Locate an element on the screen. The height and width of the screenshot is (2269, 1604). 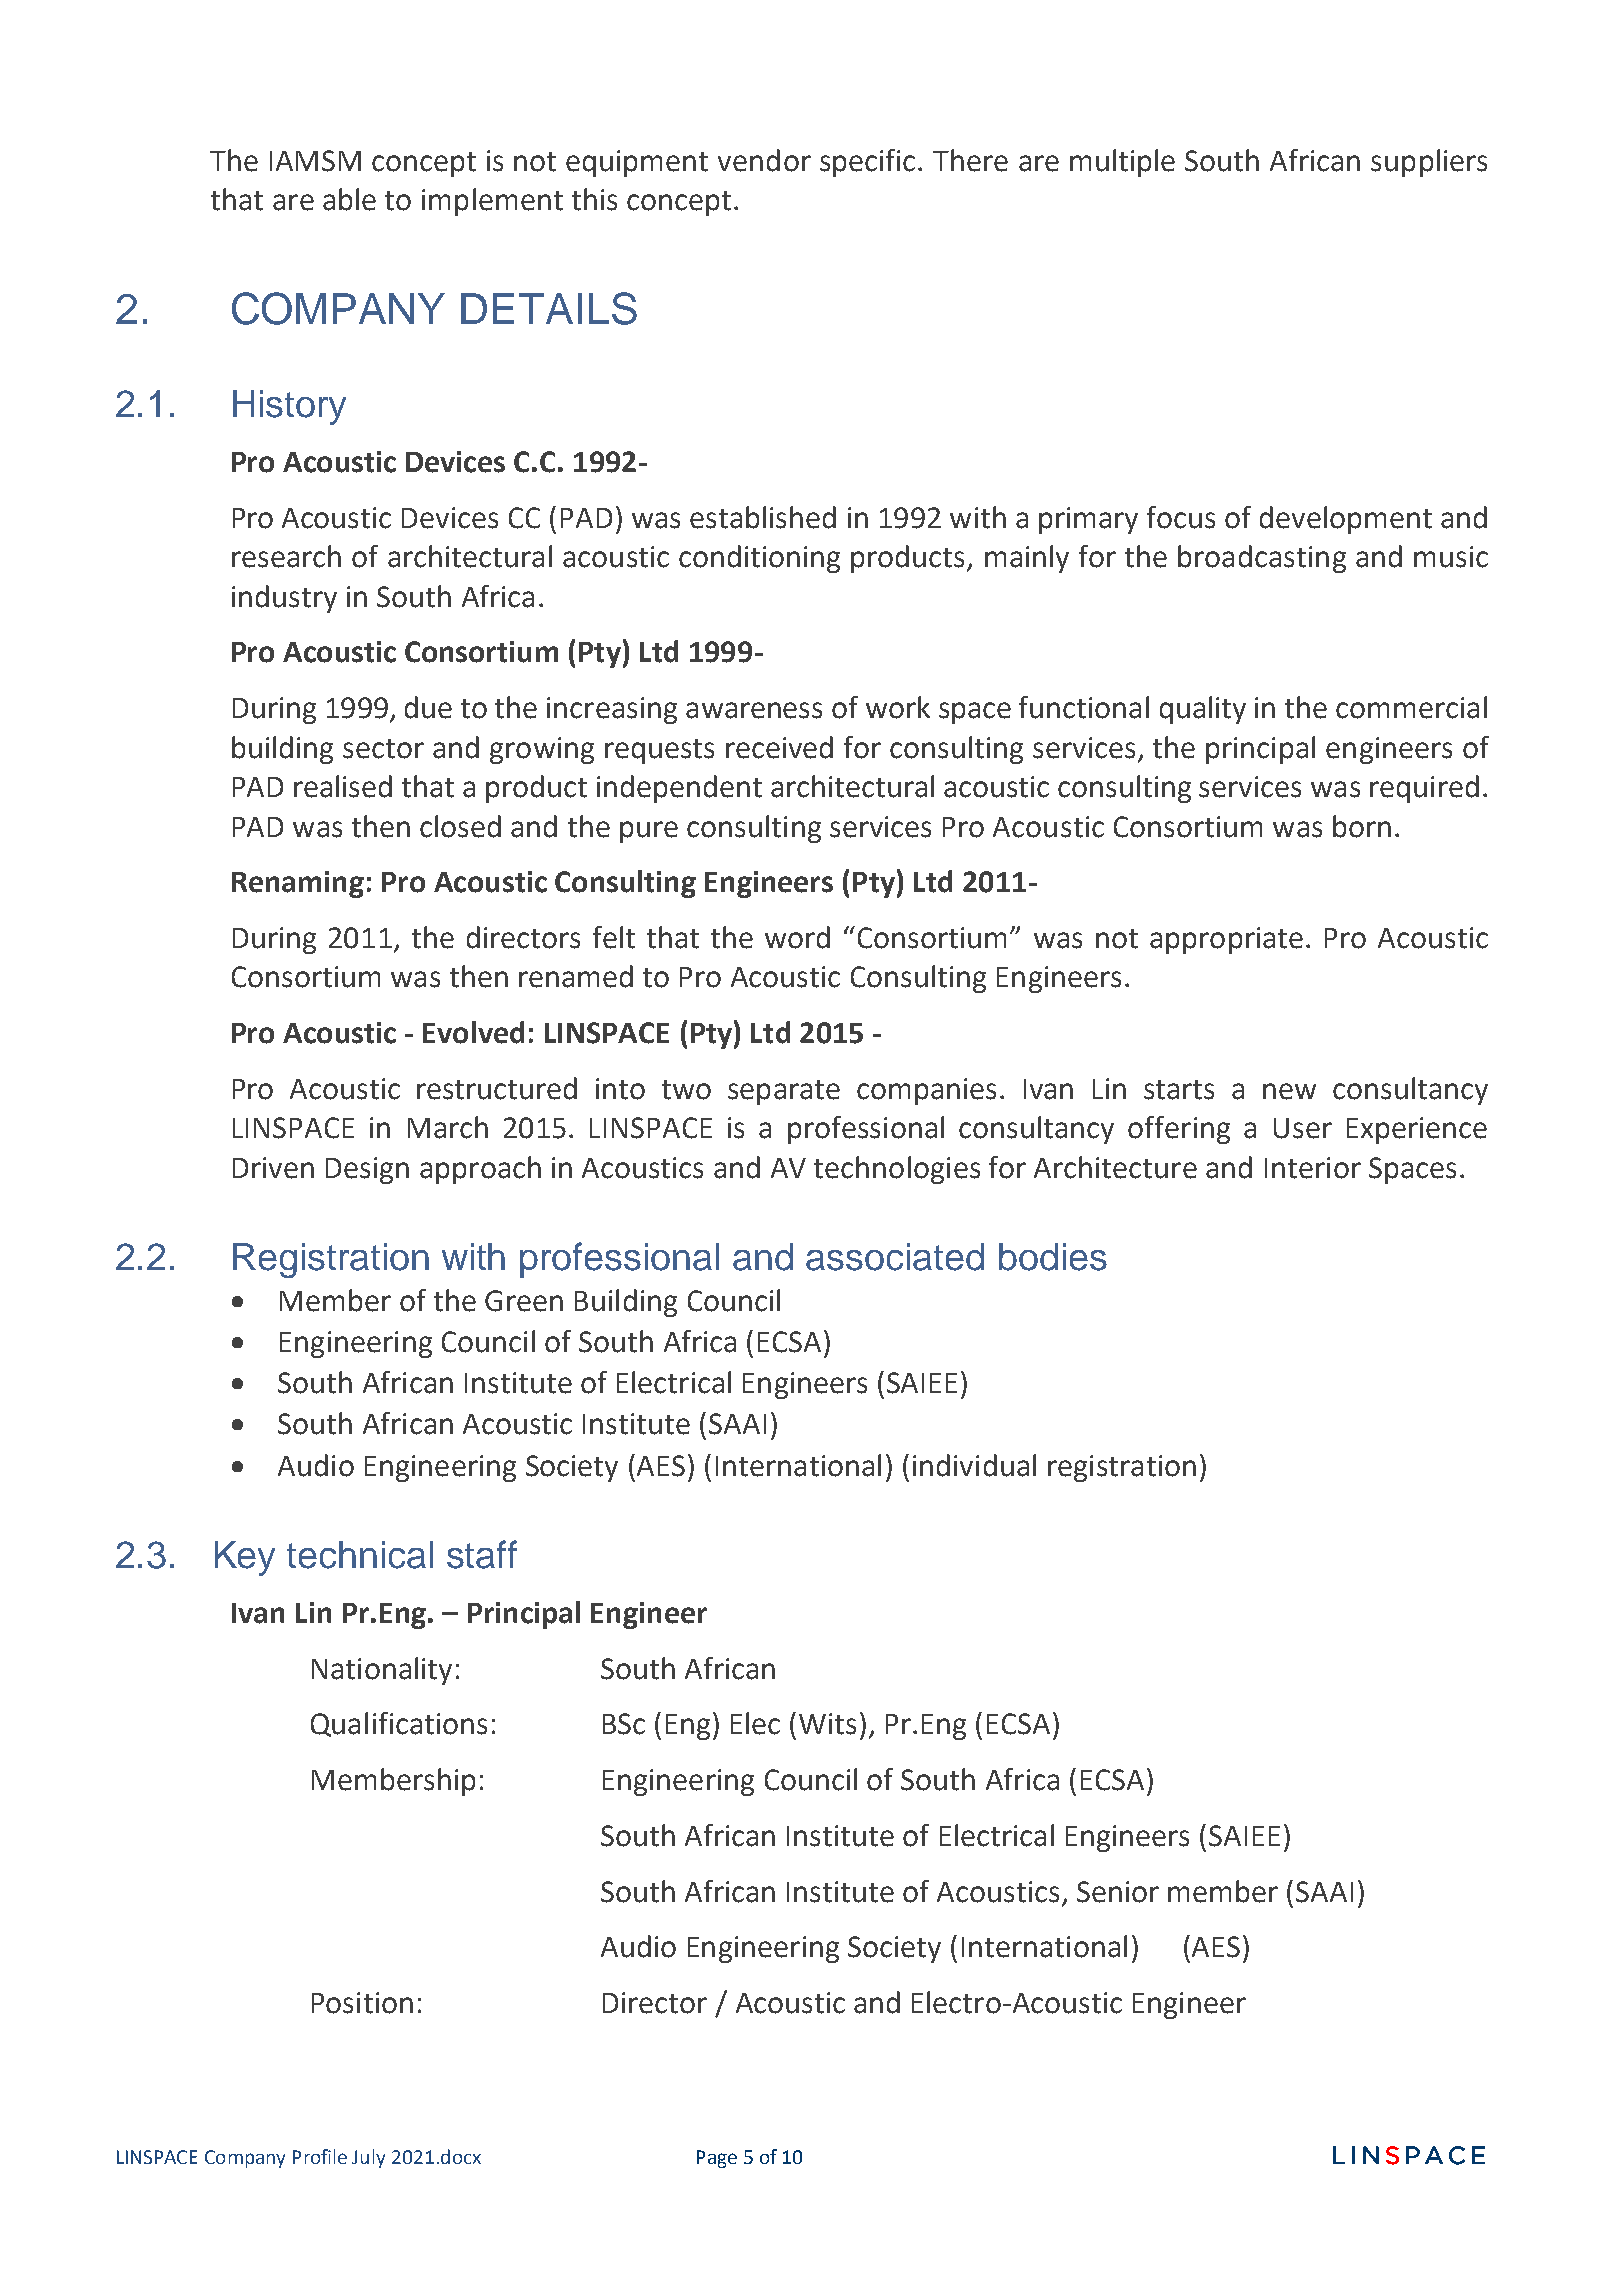
Interior is located at coordinates (1313, 1168).
